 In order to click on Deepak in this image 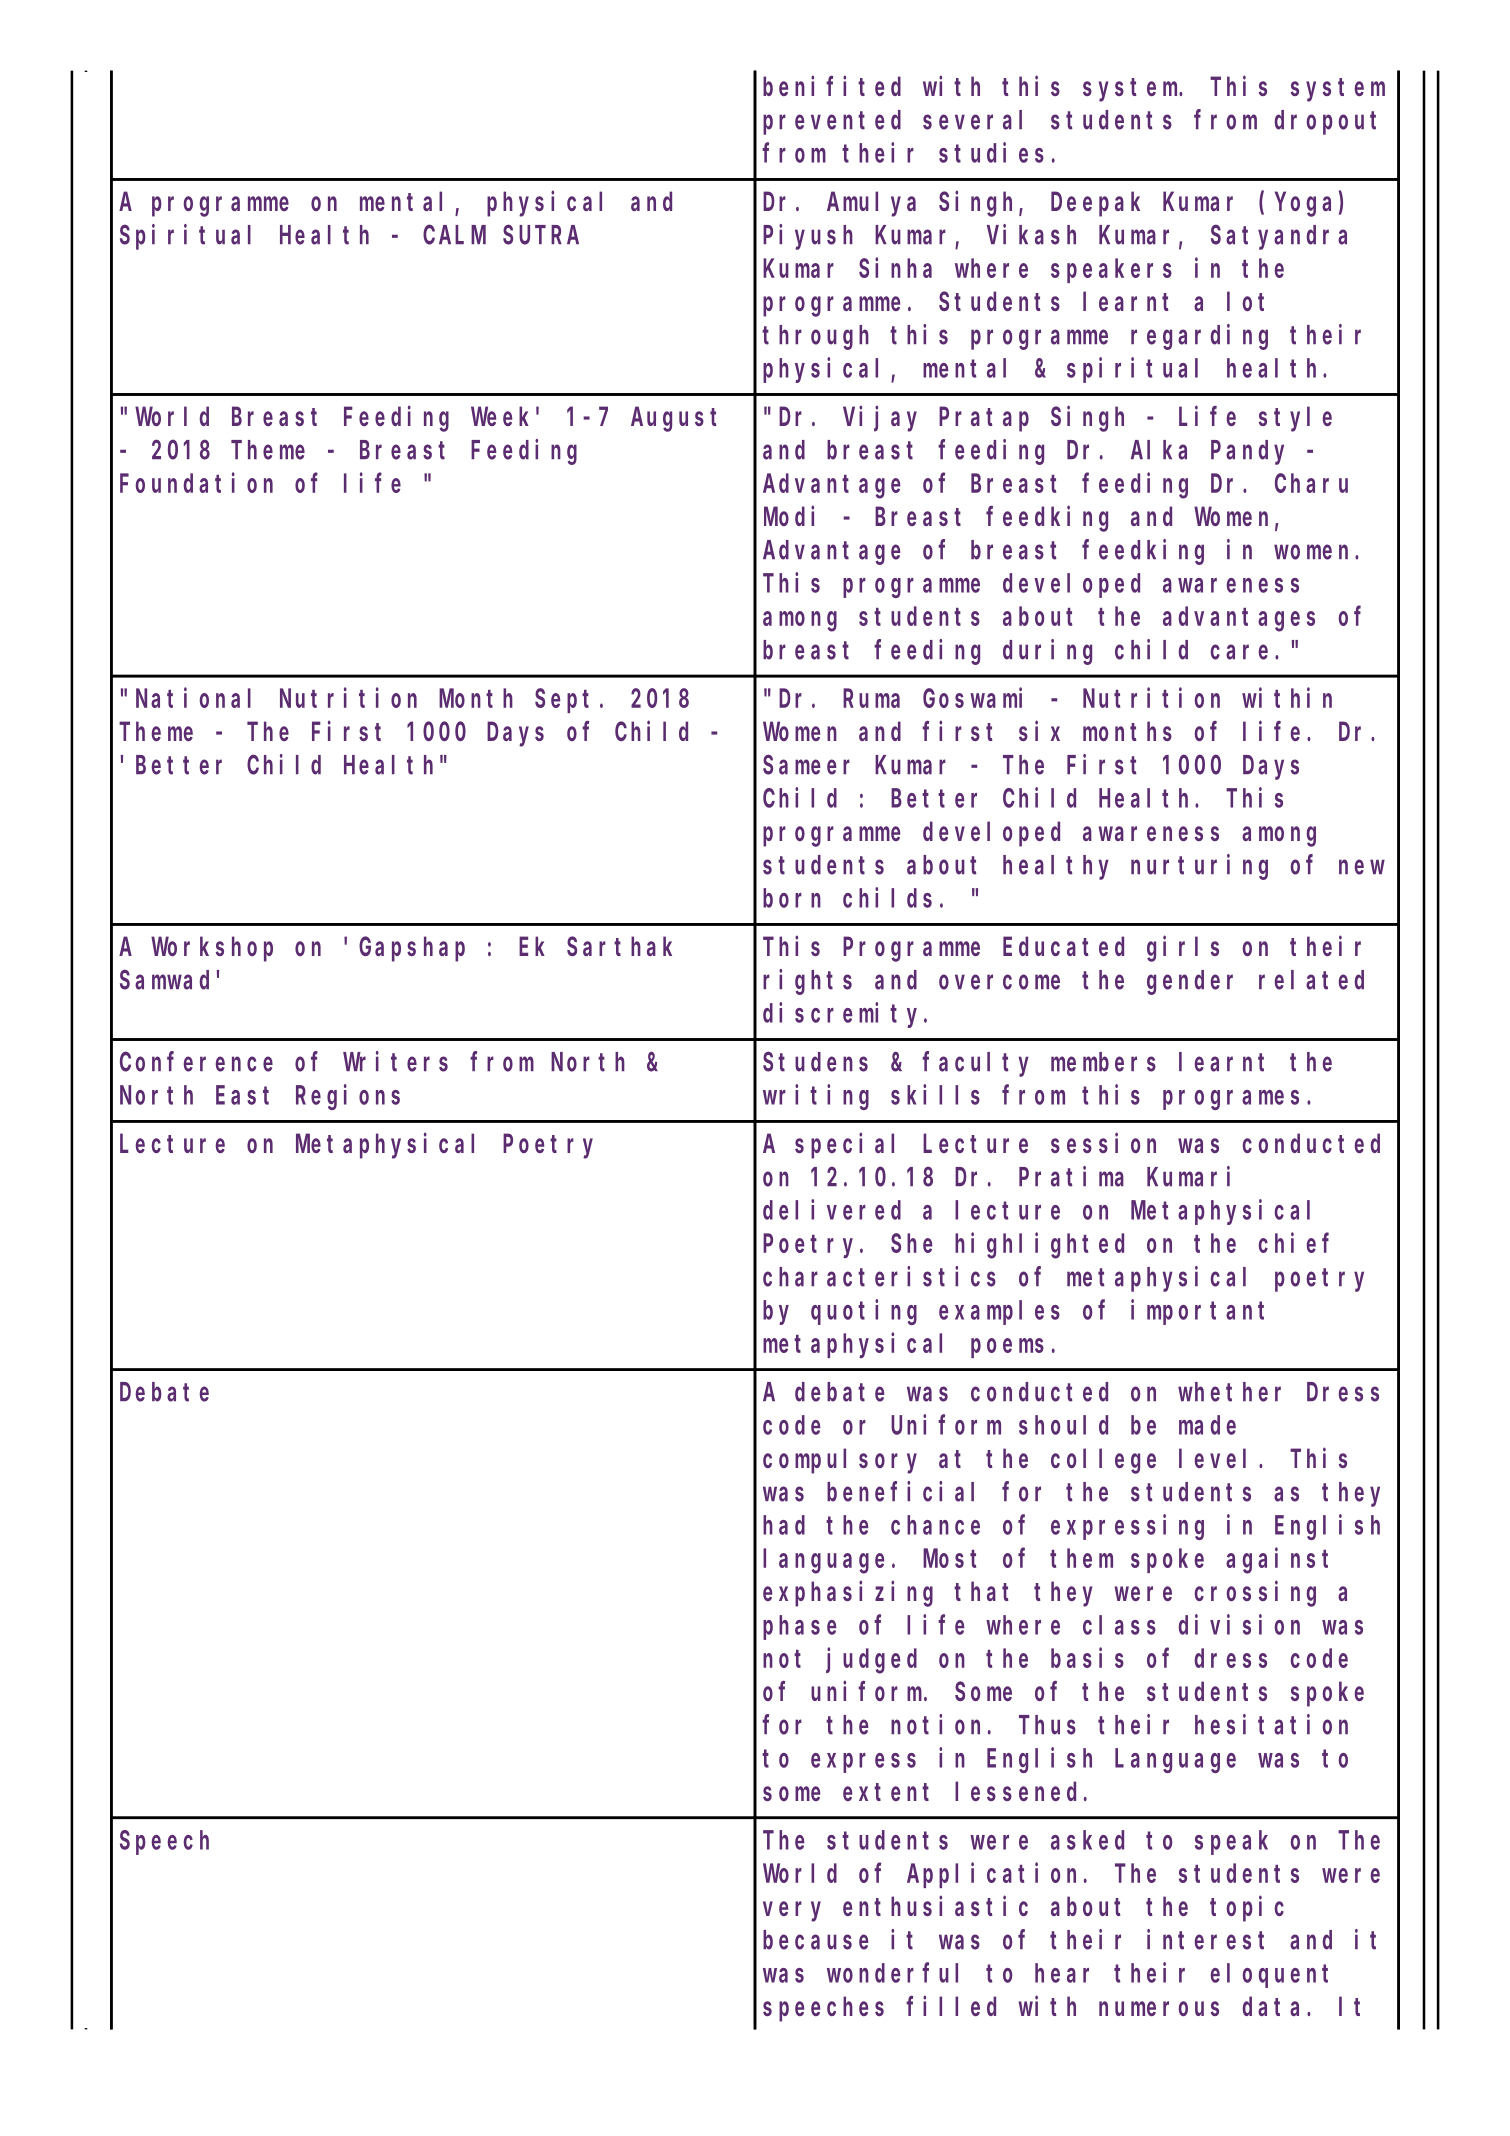, I will do `click(1095, 204)`.
